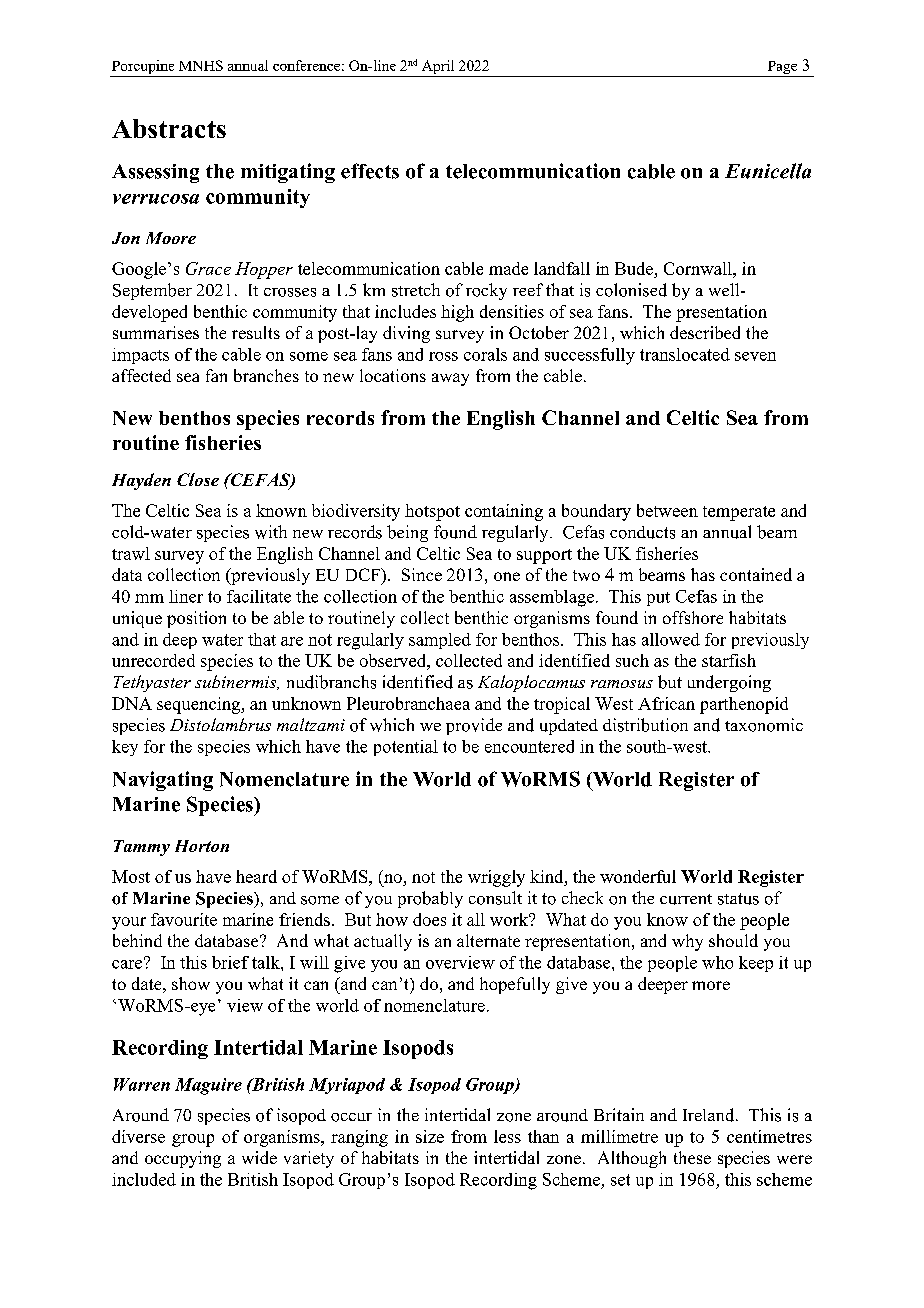  I want to click on Page, so click(782, 69).
